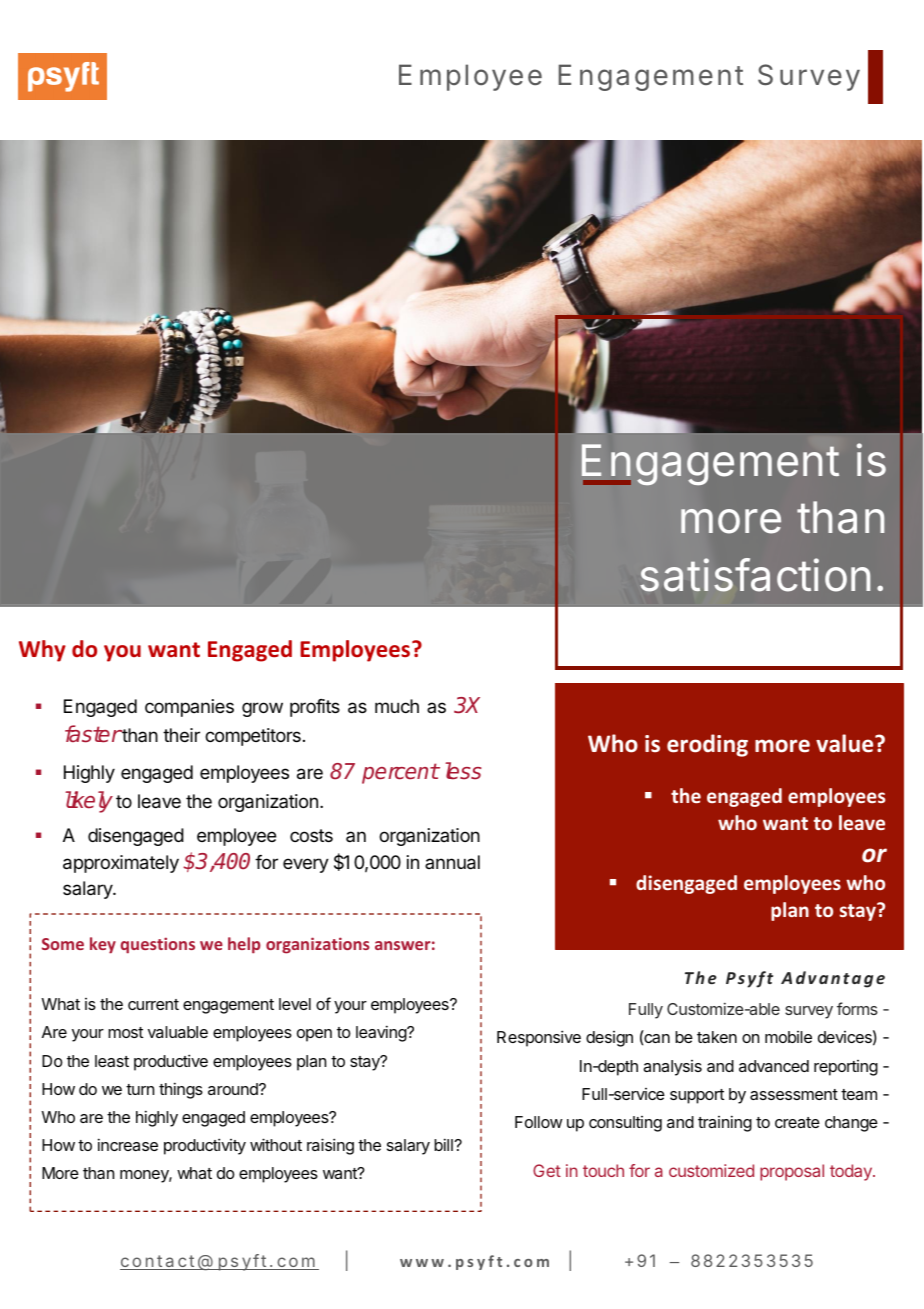  I want to click on bill, so click(444, 1144).
